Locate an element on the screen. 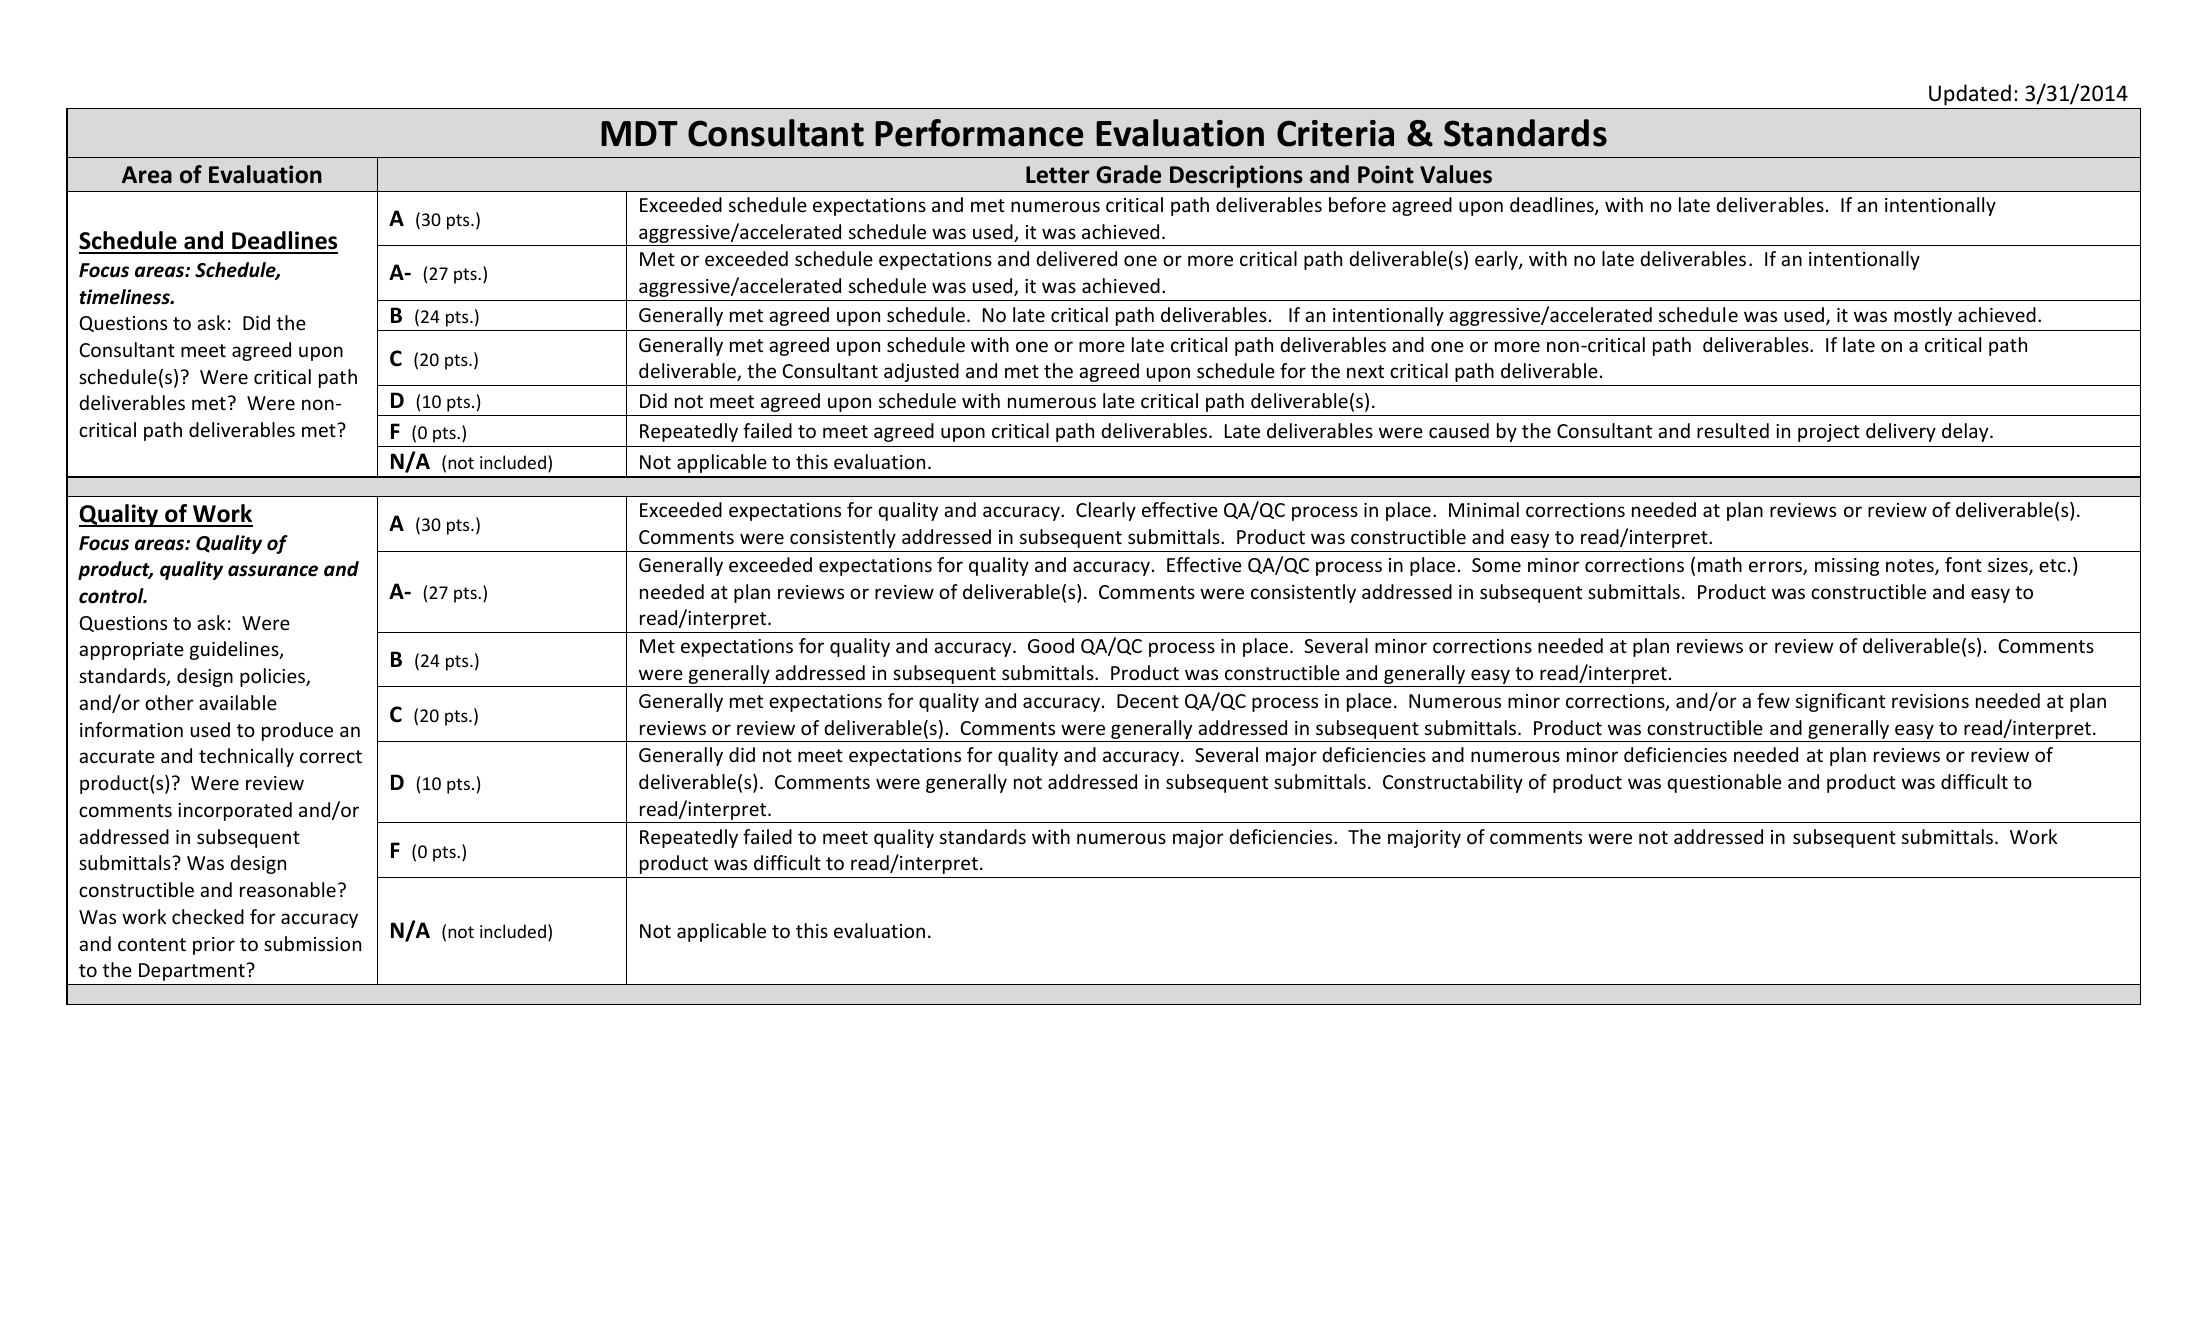  Decent is located at coordinates (1148, 701).
